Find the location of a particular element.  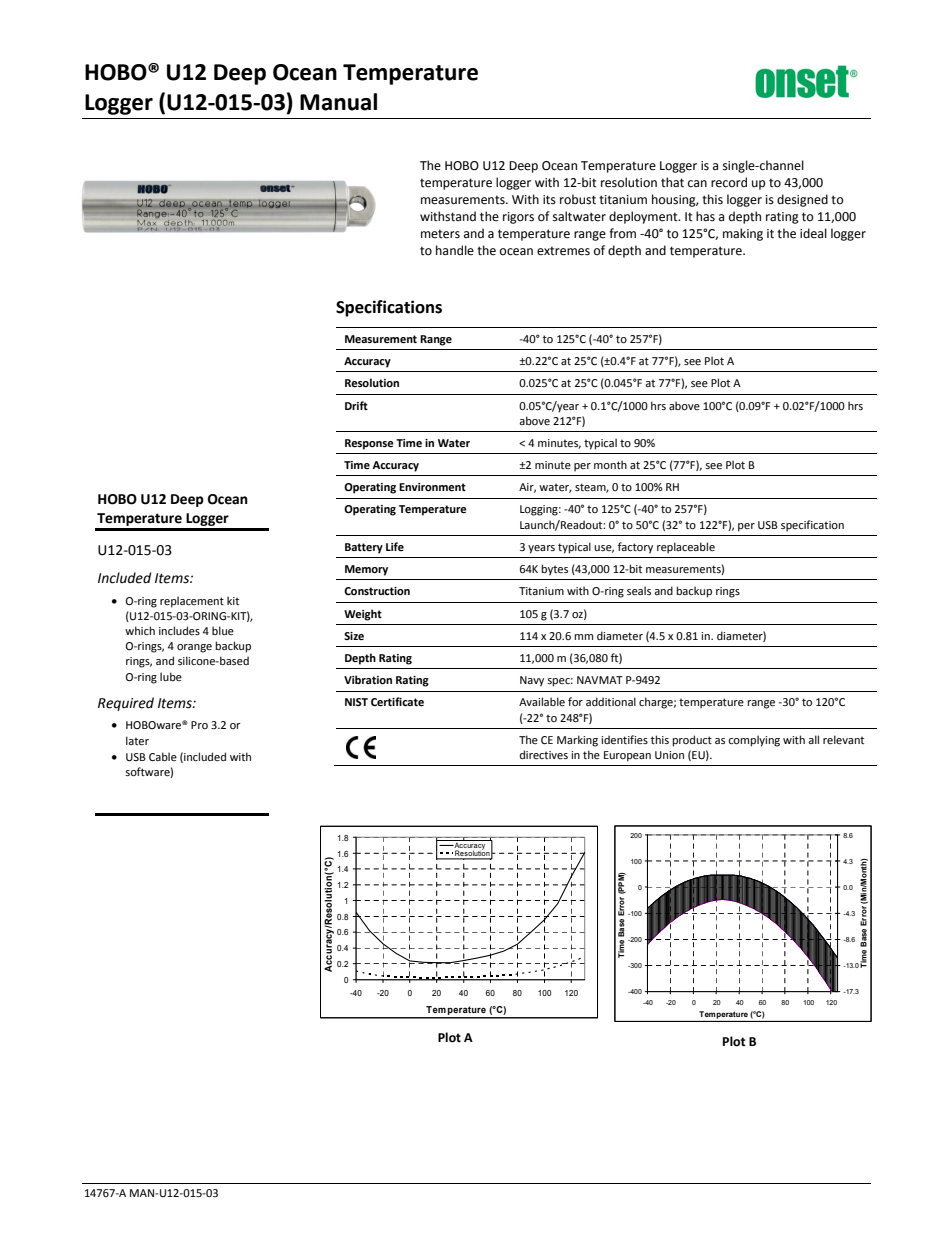

making is located at coordinates (743, 234).
